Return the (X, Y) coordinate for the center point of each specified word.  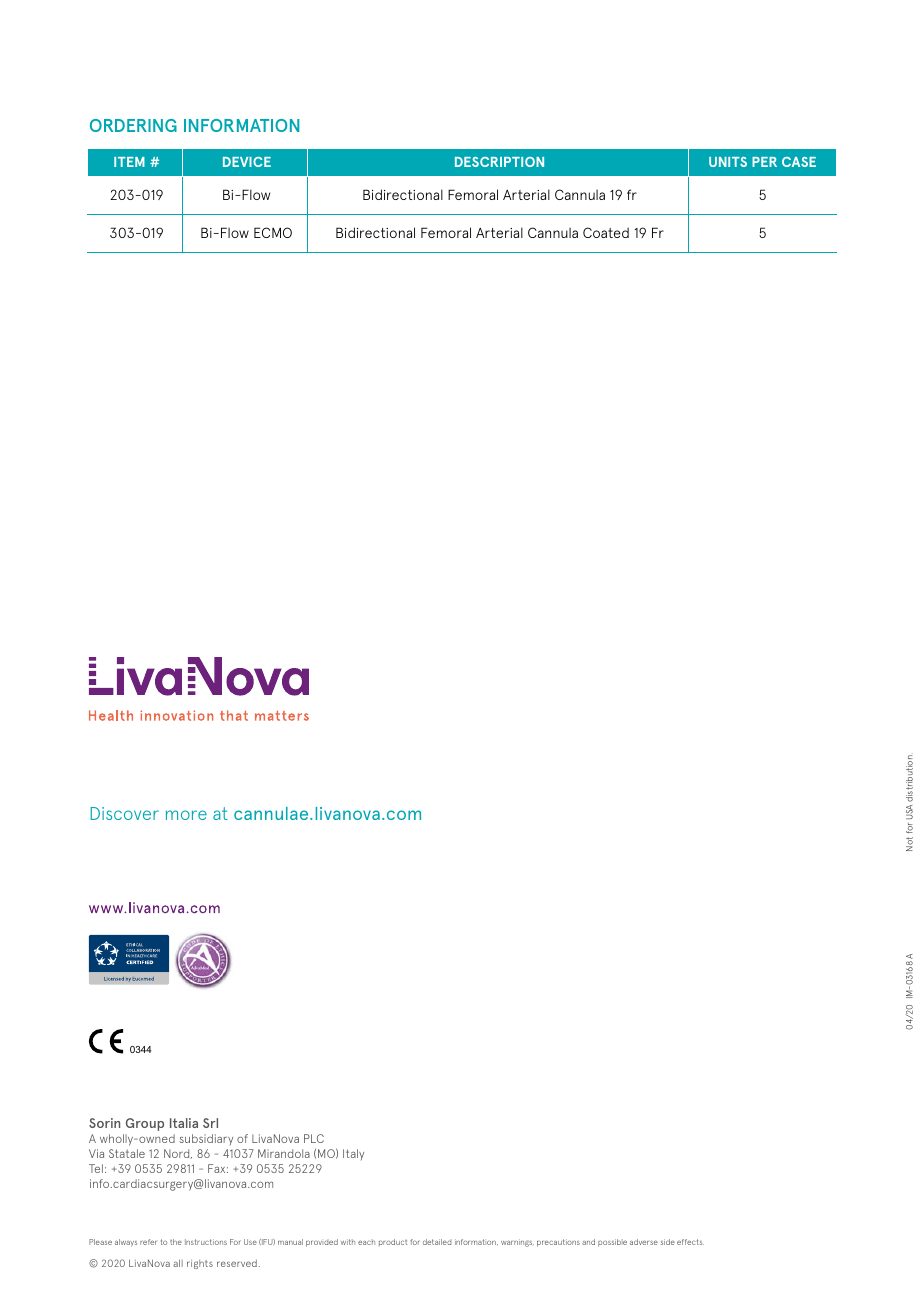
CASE (799, 162)
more (186, 815)
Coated (606, 232)
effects (690, 1242)
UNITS (728, 162)
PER (764, 162)
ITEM (129, 162)
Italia (184, 1123)
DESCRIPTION (499, 162)
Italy (353, 1154)
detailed (437, 1242)
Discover (124, 813)
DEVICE (247, 162)
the (176, 1242)
